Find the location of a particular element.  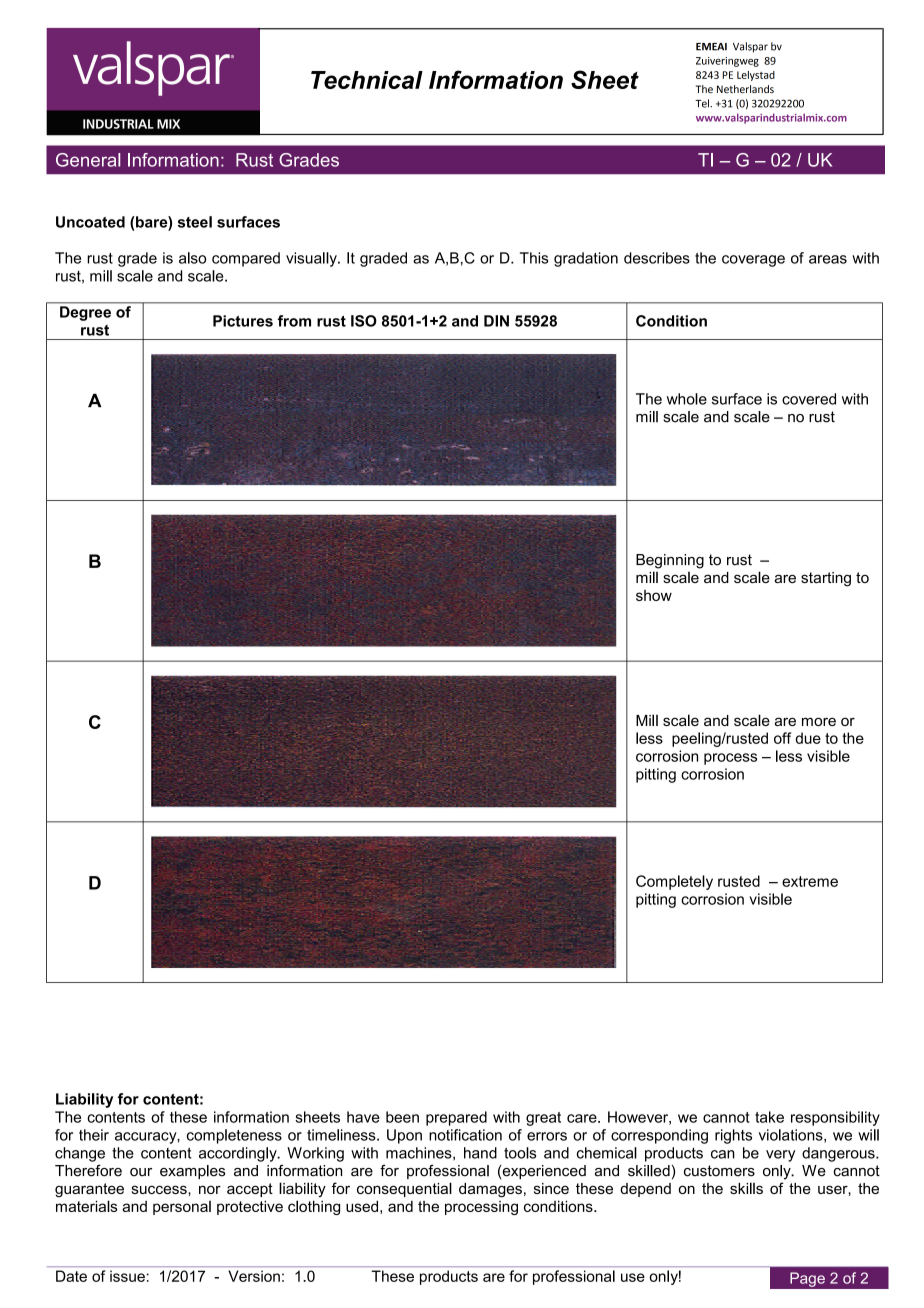

more is located at coordinates (819, 721).
